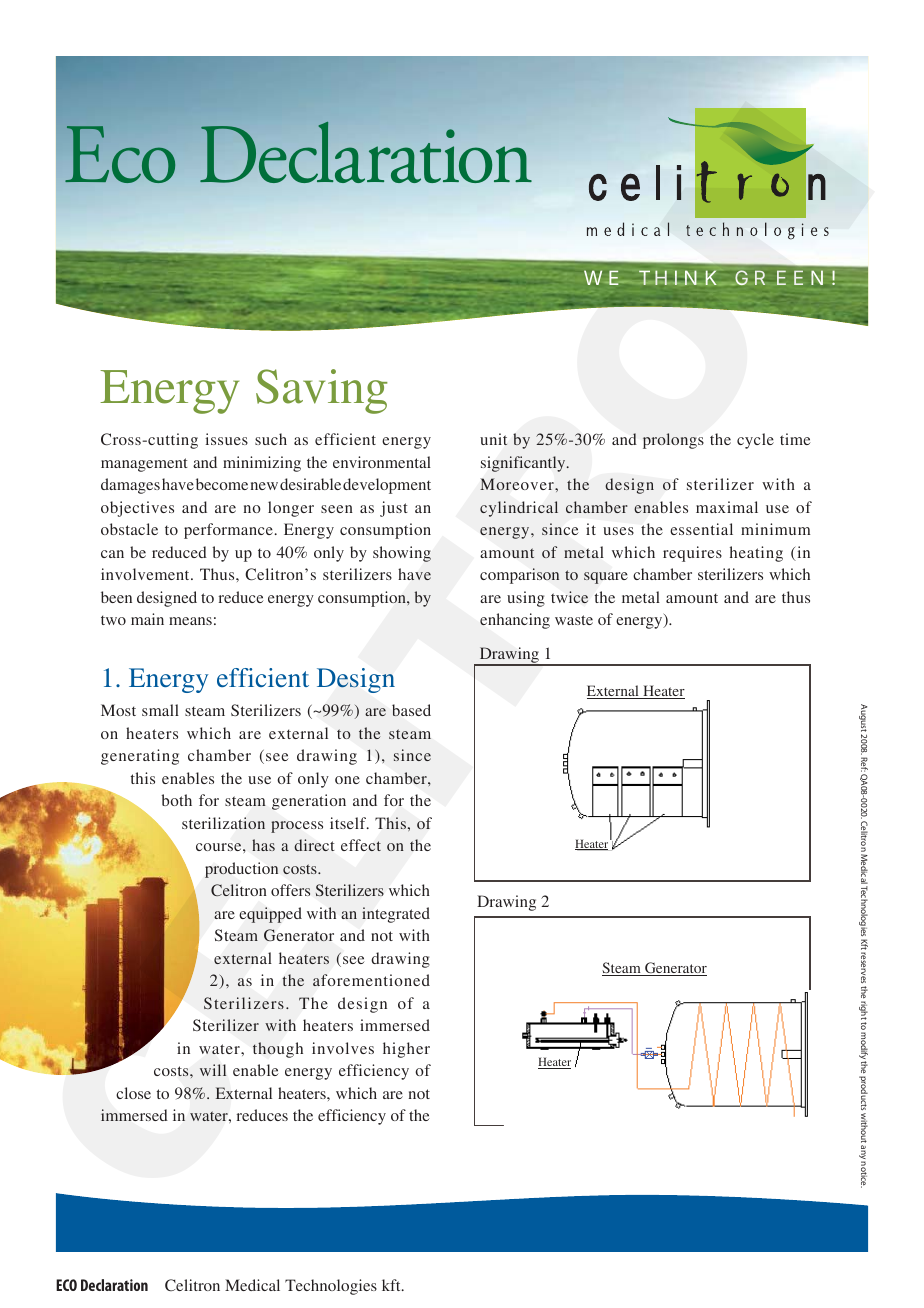 Image resolution: width=924 pixels, height=1308 pixels. I want to click on GREEN, so click(779, 277).
